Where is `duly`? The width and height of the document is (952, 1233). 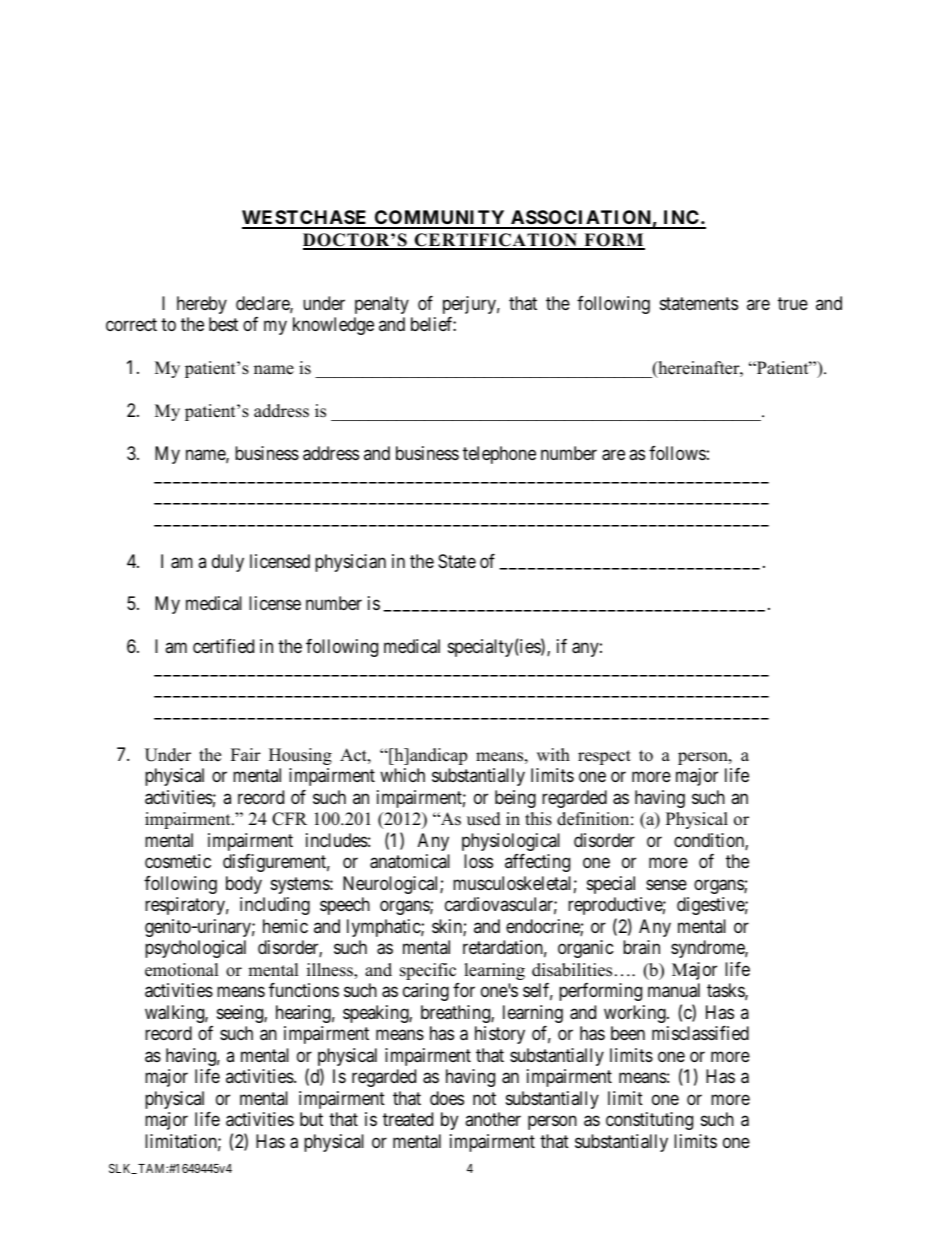 duly is located at coordinates (228, 563).
